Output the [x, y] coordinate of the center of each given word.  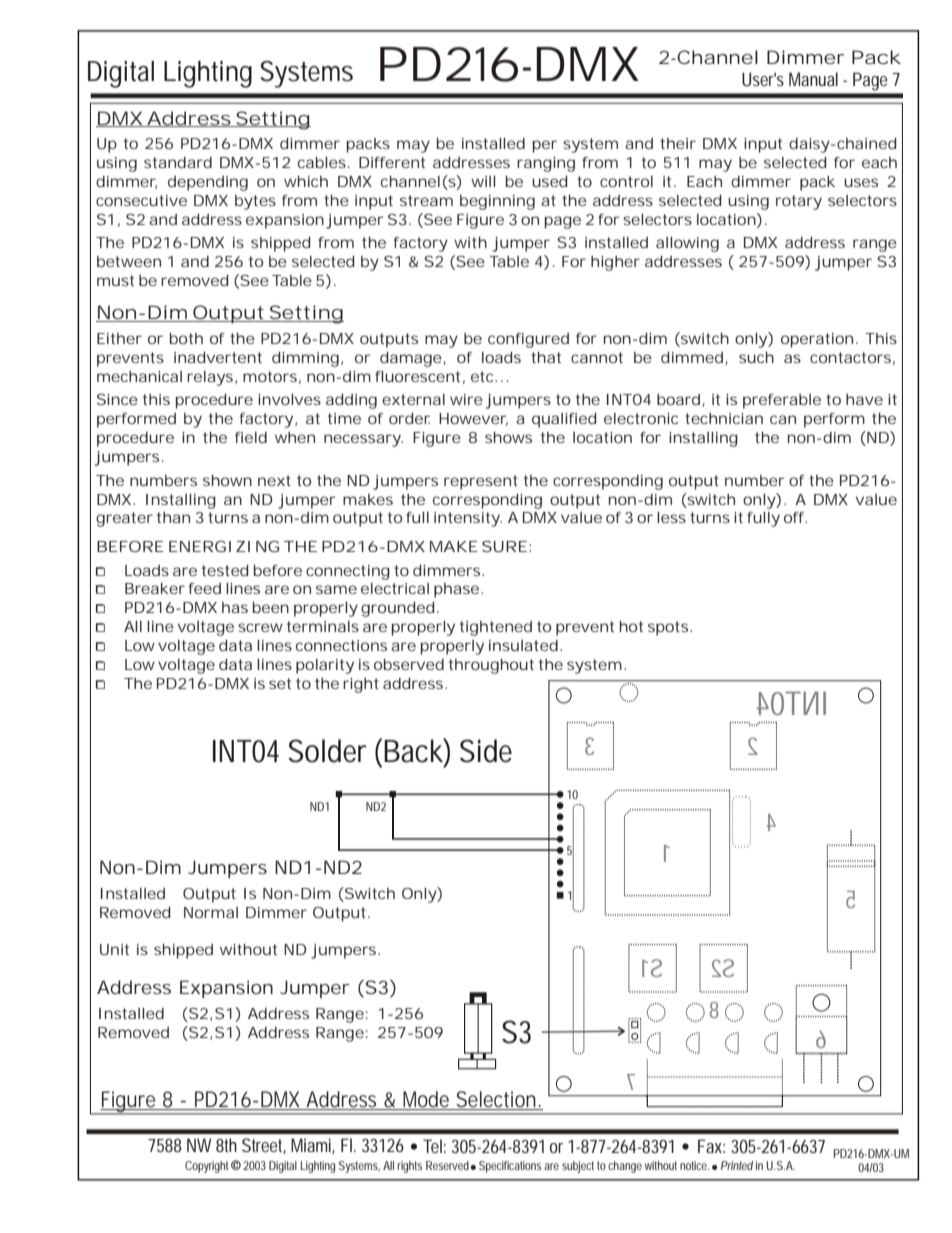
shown [227, 480]
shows [508, 437]
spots [669, 628]
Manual [813, 79]
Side [486, 751]
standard [178, 162]
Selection [495, 1100]
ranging [546, 164]
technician [724, 418]
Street [264, 1146]
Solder [327, 751]
